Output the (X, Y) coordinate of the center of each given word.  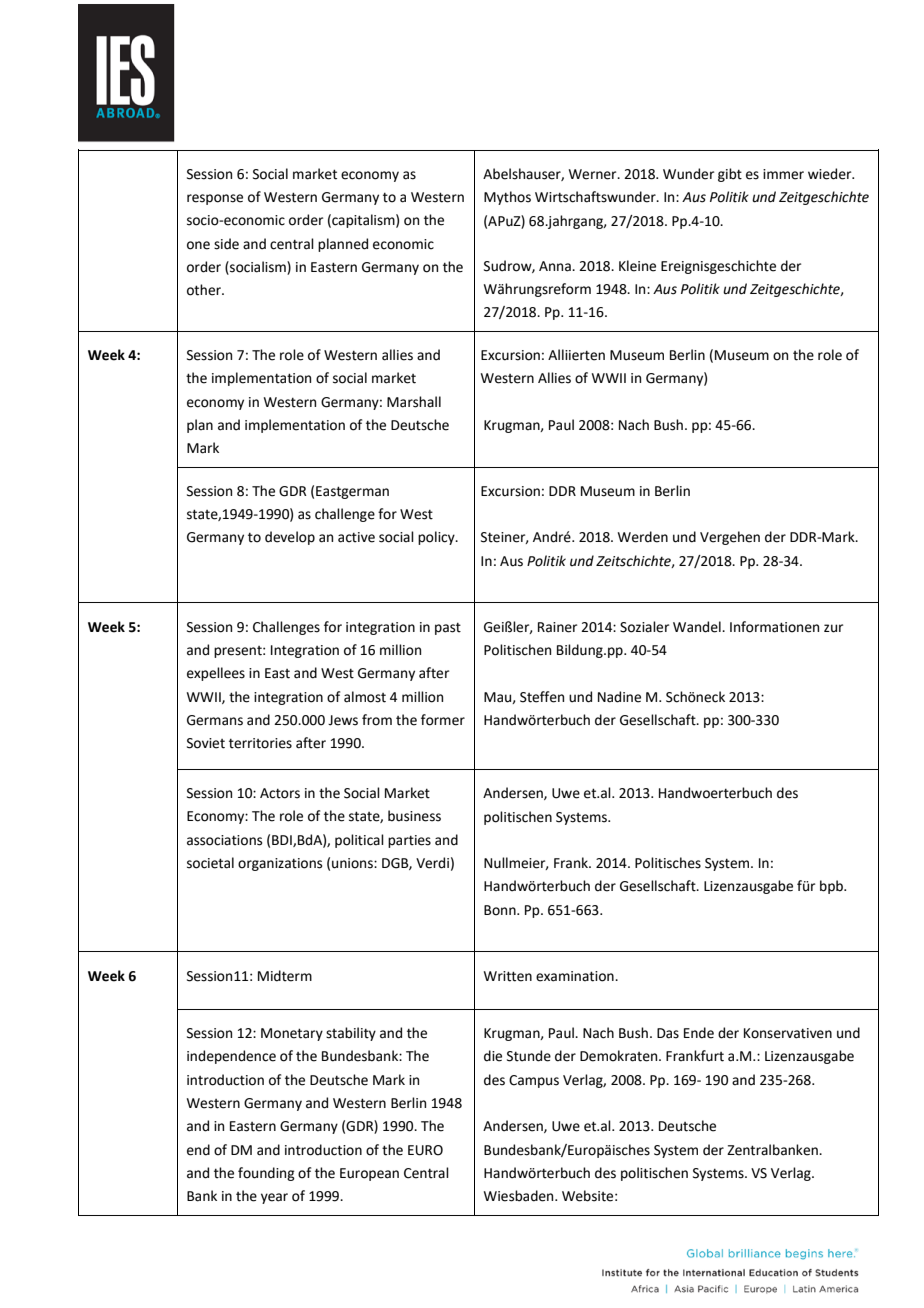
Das (668, 1033)
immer (783, 174)
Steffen (542, 697)
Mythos (507, 198)
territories (260, 743)
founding (266, 1174)
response (215, 199)
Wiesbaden (520, 1196)
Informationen (774, 627)
